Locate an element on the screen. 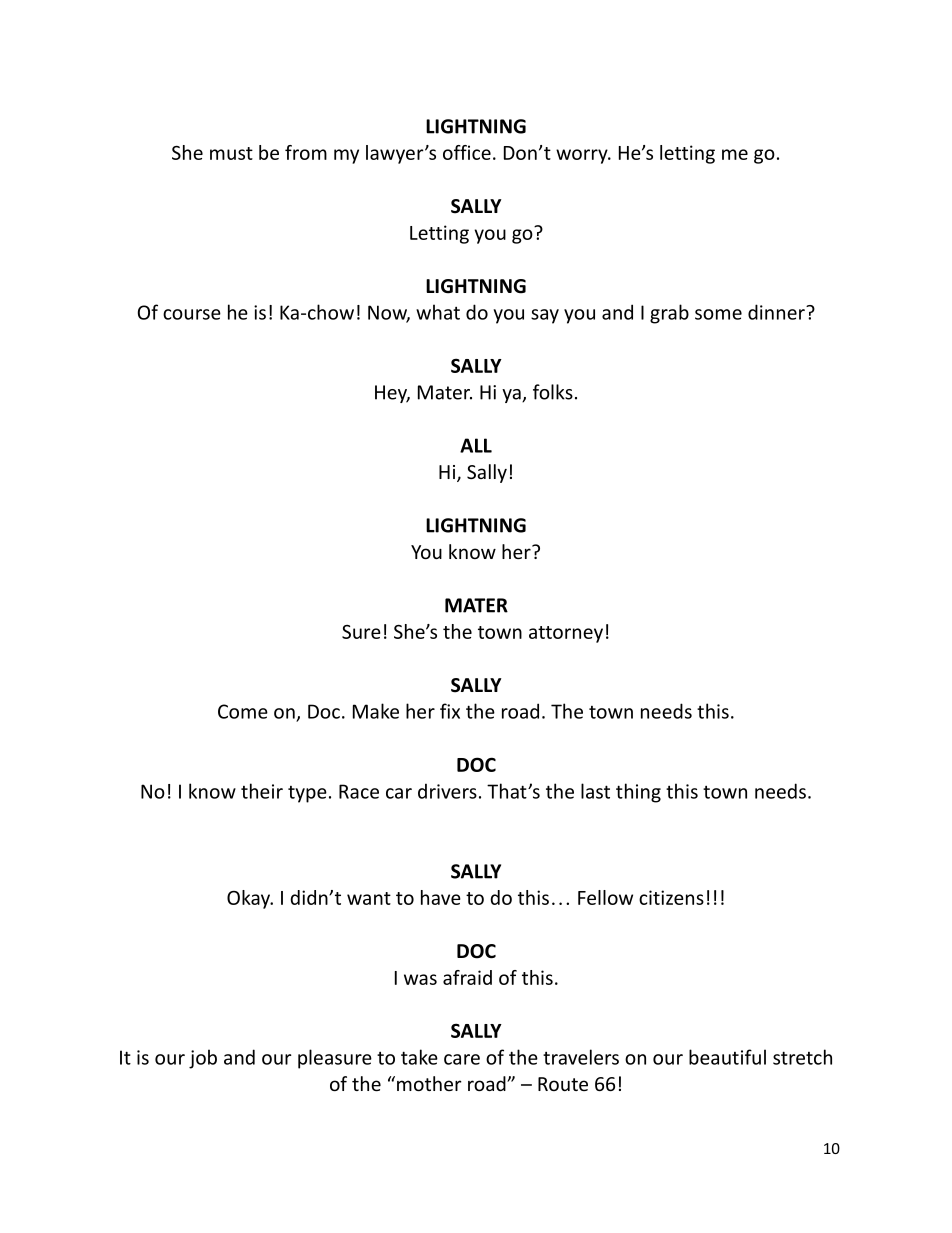 The height and width of the screenshot is (1233, 952). Come is located at coordinates (243, 711).
